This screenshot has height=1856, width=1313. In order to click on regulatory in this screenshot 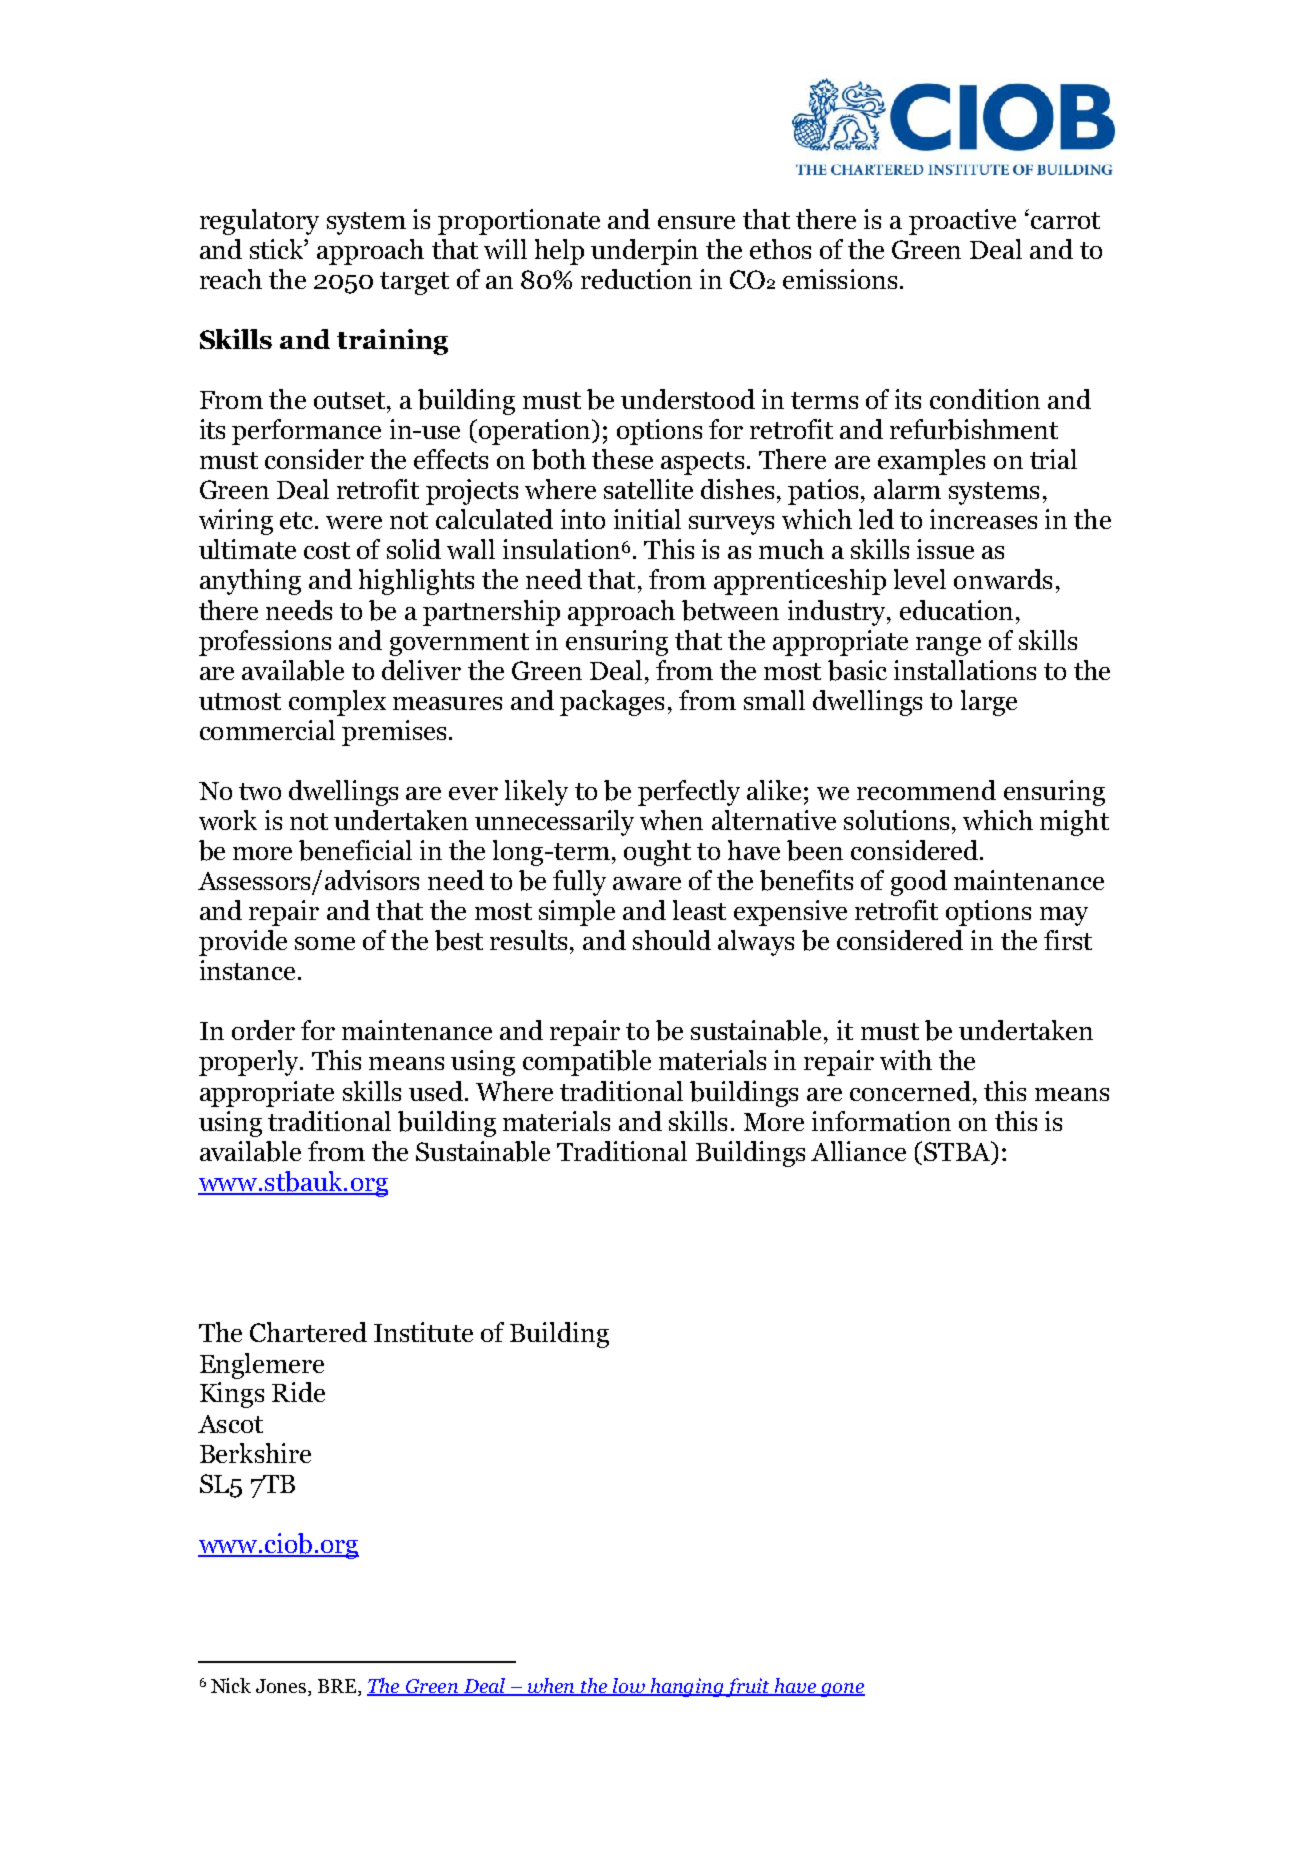, I will do `click(259, 222)`.
